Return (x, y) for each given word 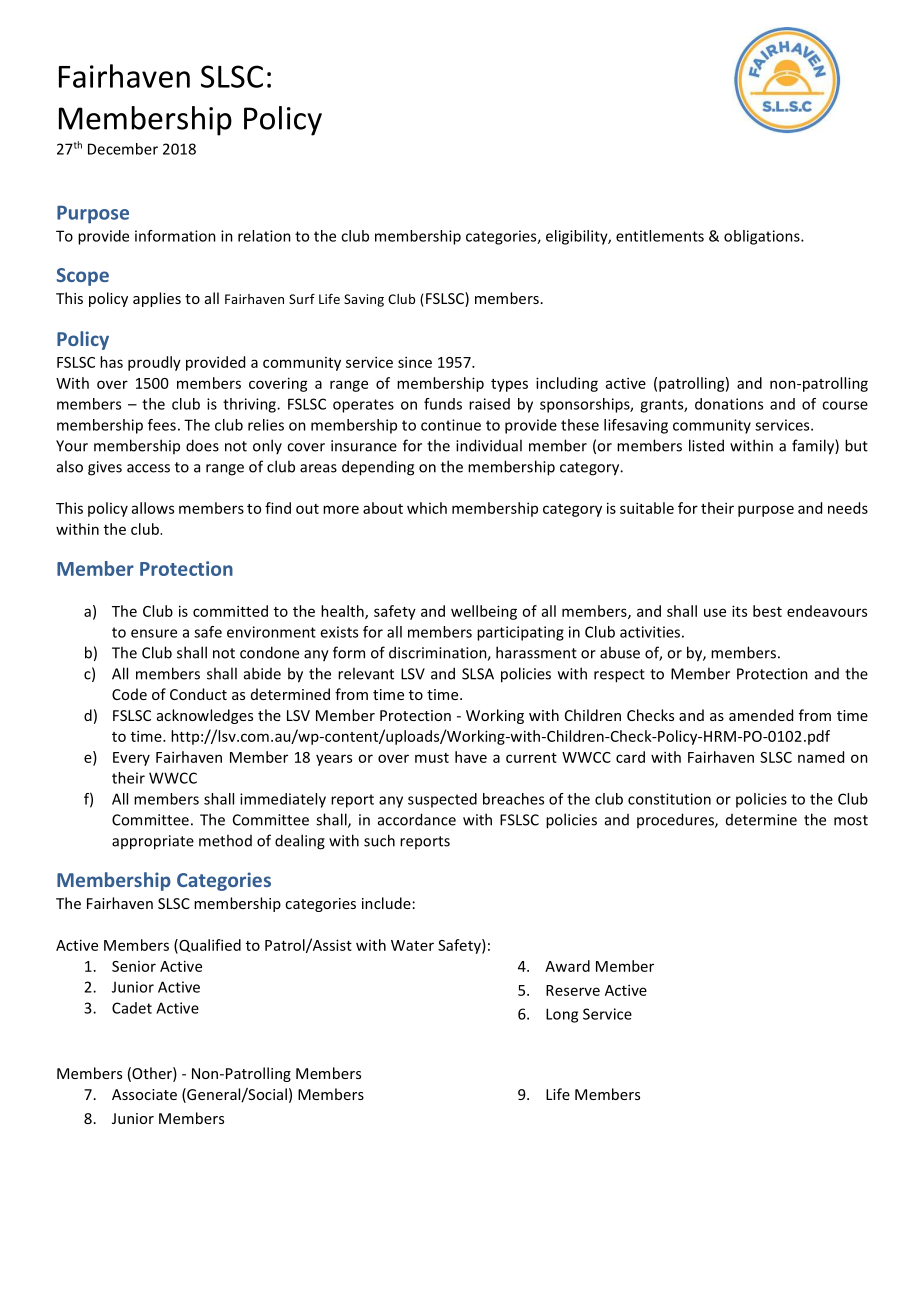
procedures (676, 820)
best (767, 611)
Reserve (573, 990)
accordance (417, 819)
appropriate (153, 842)
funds (443, 404)
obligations (763, 237)
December (123, 149)
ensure (154, 633)
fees (162, 425)
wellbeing (484, 612)
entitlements (660, 236)
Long (562, 1015)
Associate (144, 1094)
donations (729, 404)
